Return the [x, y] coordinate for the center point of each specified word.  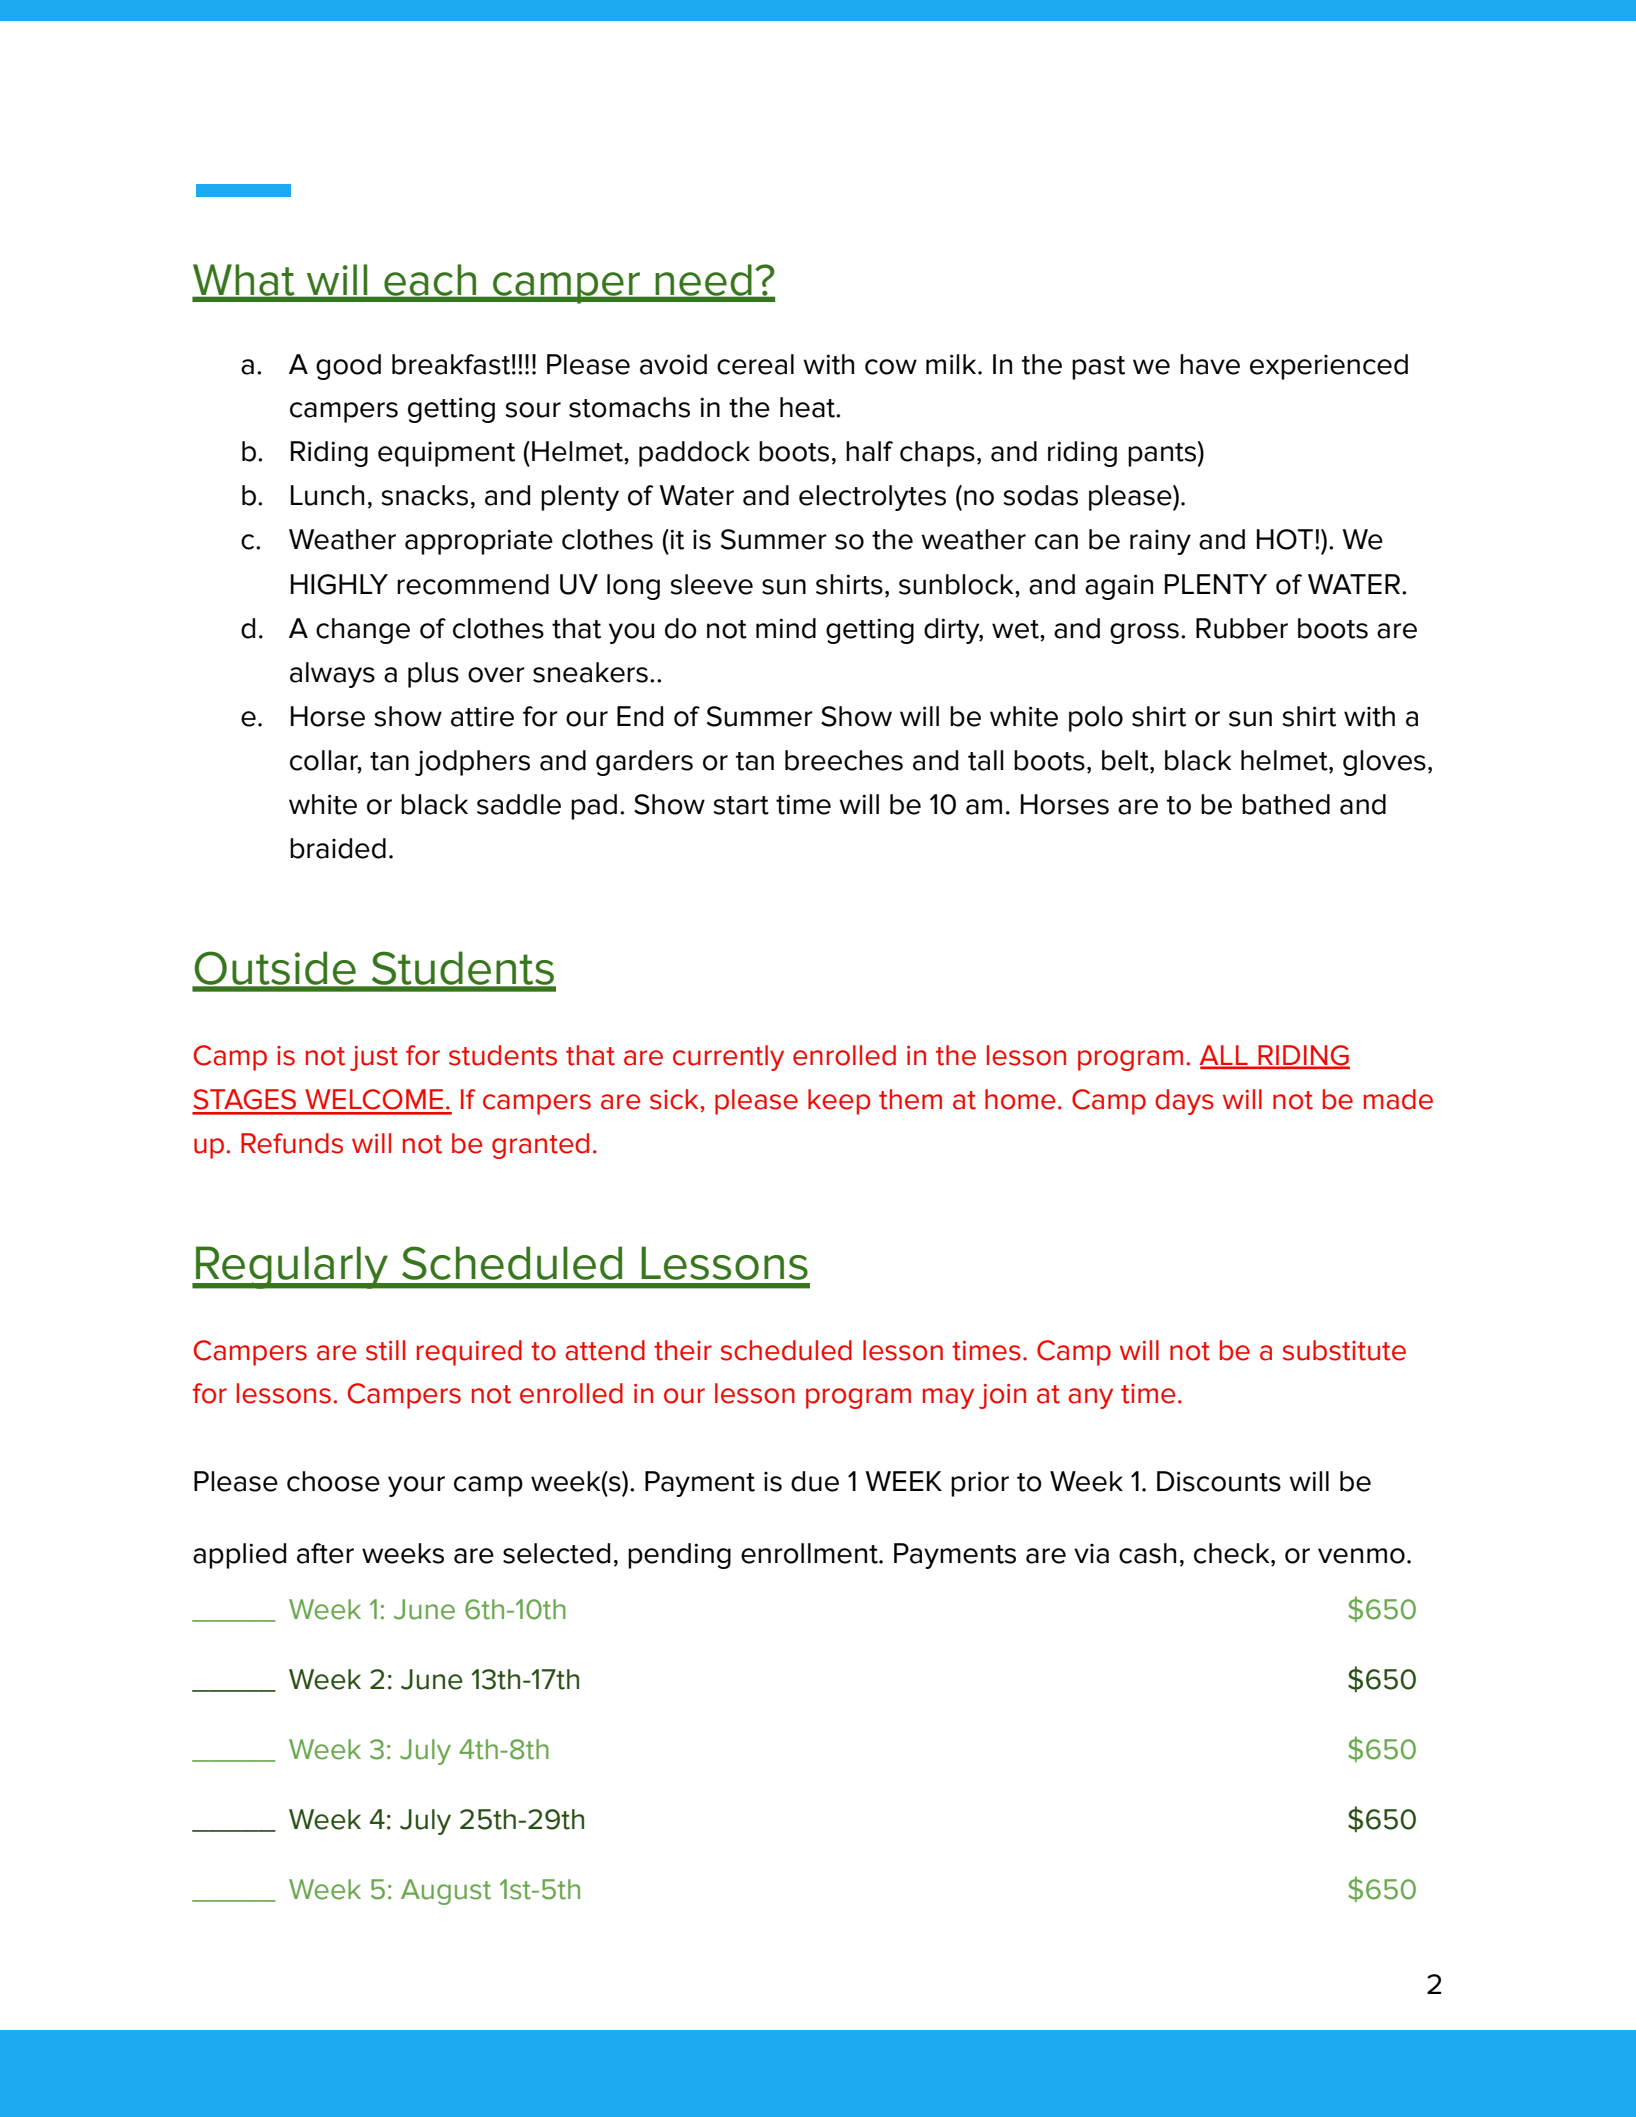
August [446, 1892]
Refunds [292, 1143]
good [348, 367]
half [869, 451]
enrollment [810, 1553]
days [1184, 1102]
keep [839, 1102]
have [1210, 364]
